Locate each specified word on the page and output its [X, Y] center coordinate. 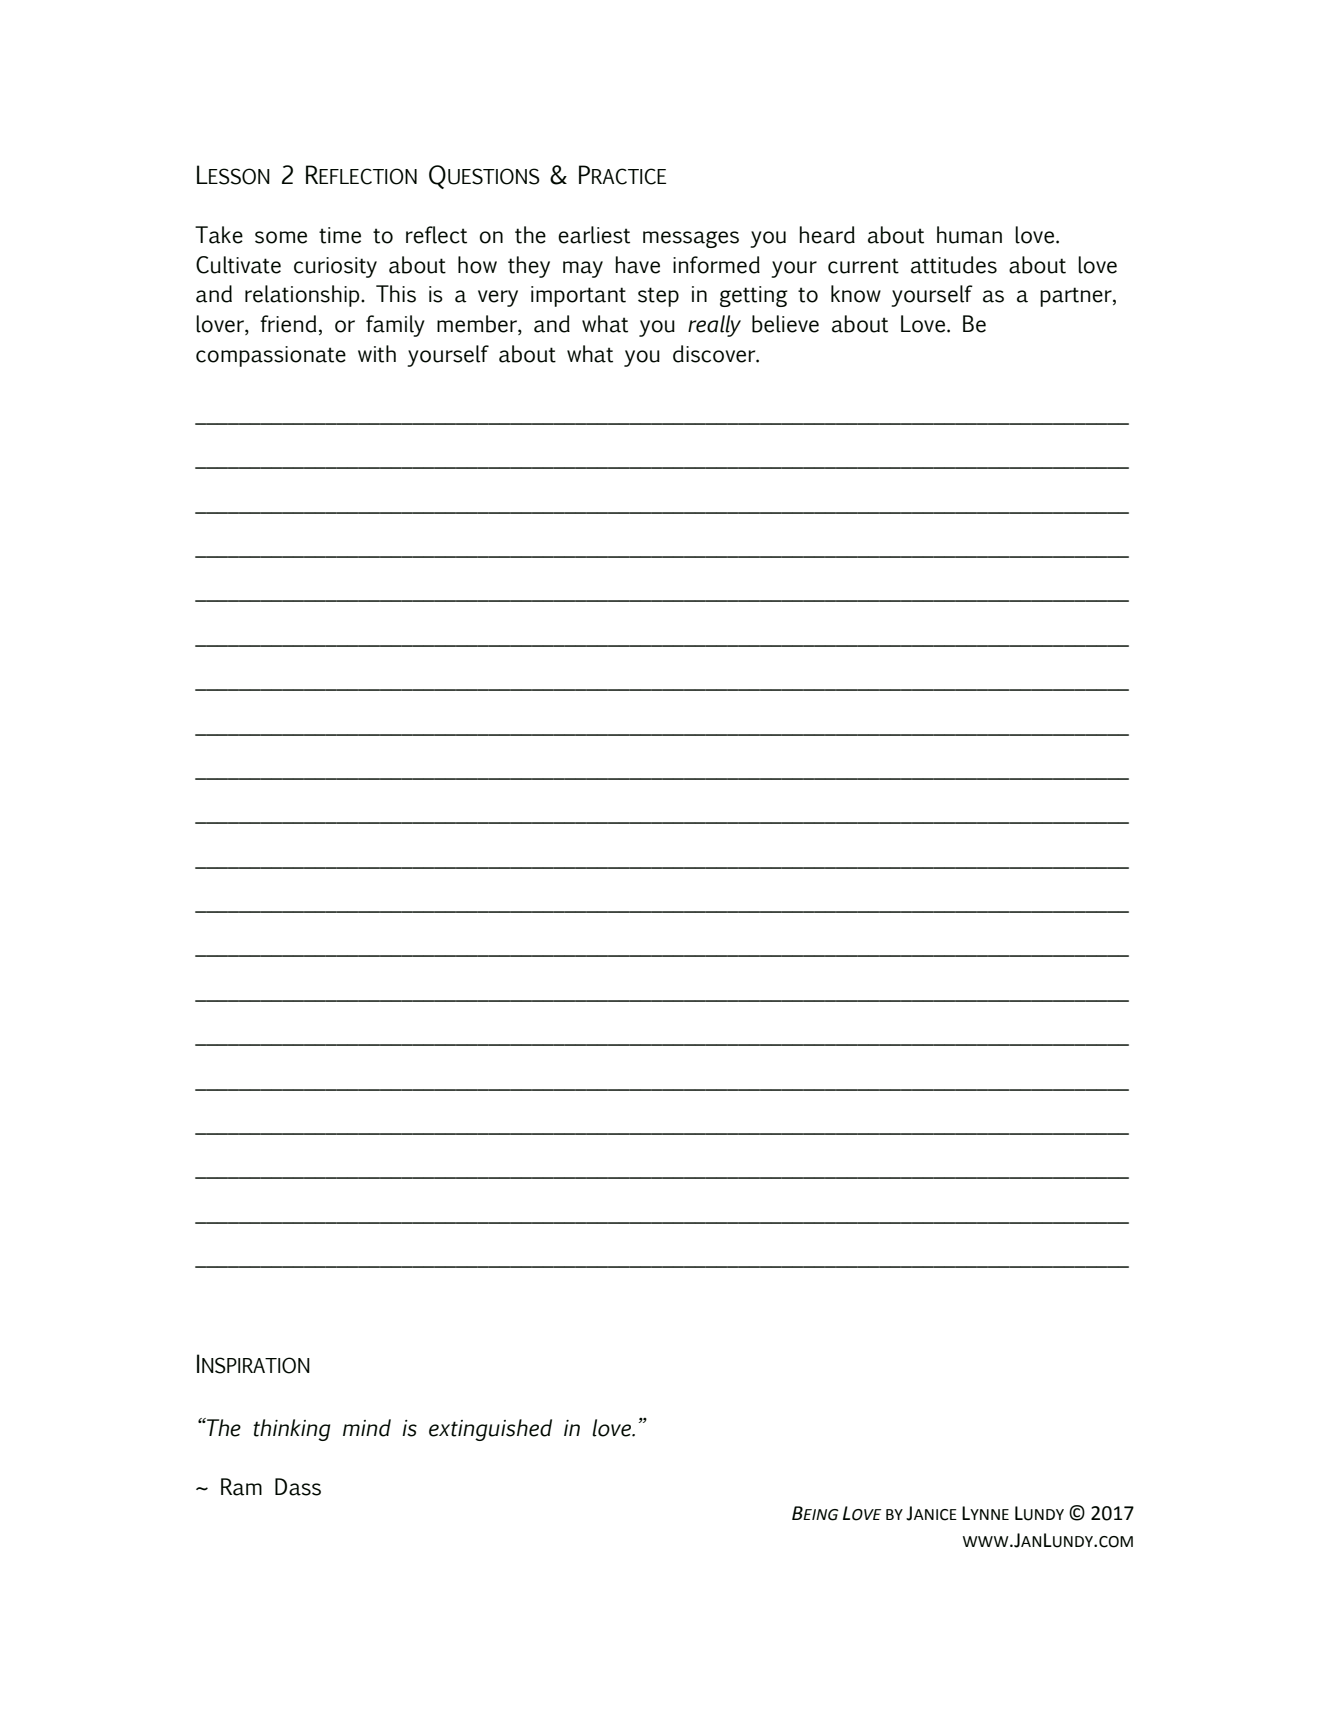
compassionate [271, 356]
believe [785, 324]
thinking [291, 1430]
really [714, 326]
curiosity [335, 267]
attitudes [954, 265]
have [638, 265]
